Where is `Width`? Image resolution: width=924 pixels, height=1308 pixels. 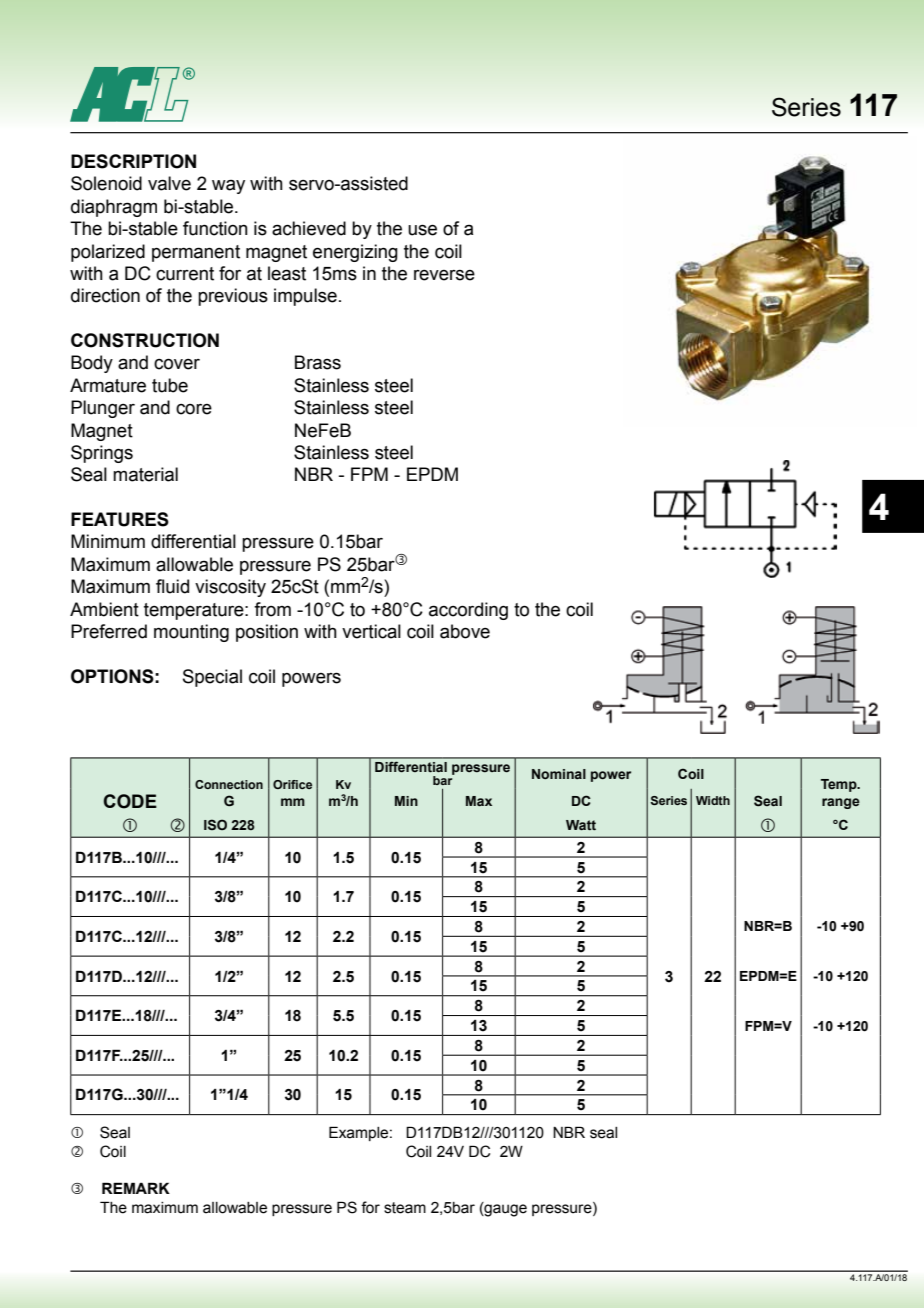
Width is located at coordinates (713, 800).
